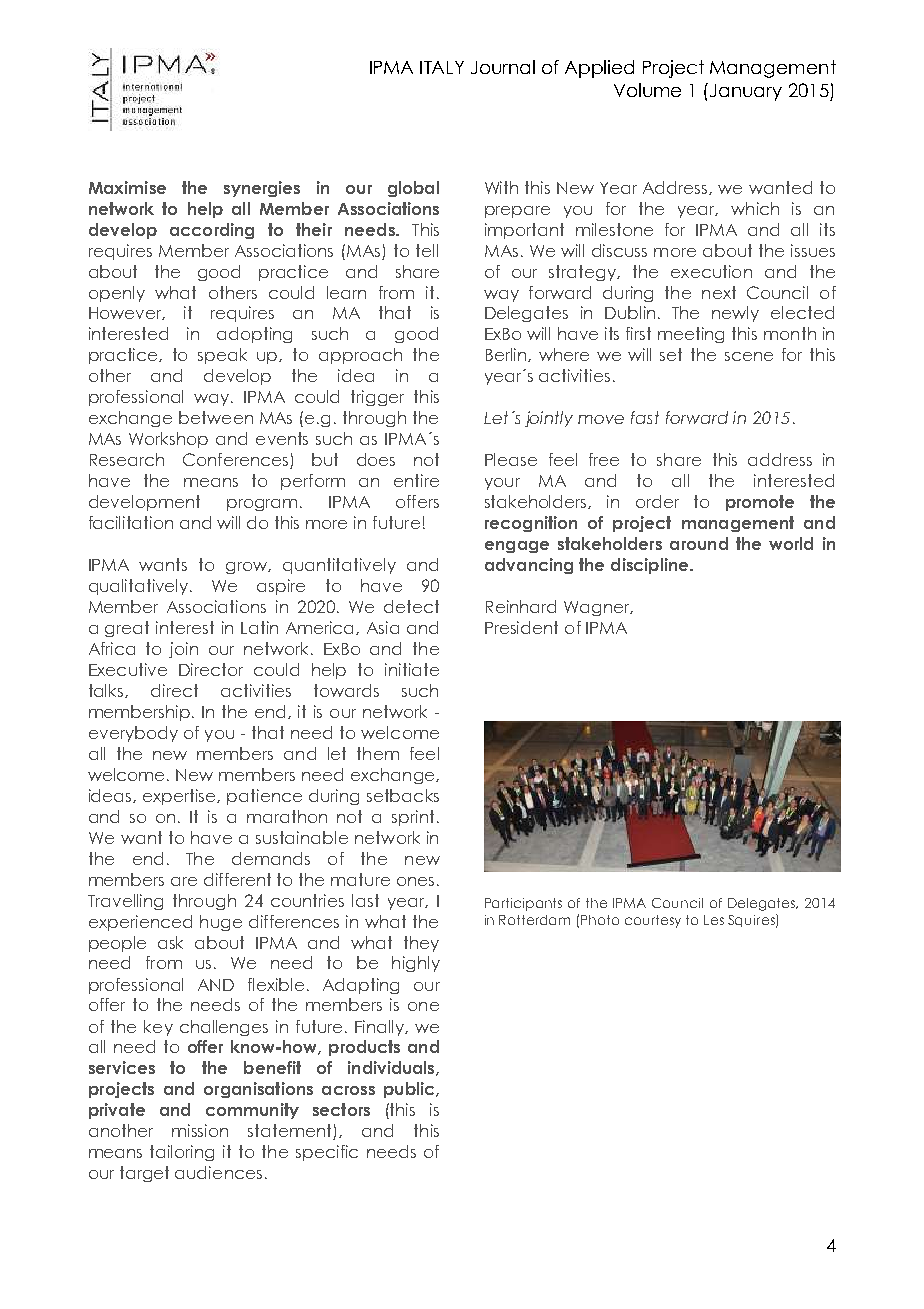 This document has width=924, height=1309. What do you see at coordinates (442, 67) in the document?
I see `ITALY` at bounding box center [442, 67].
